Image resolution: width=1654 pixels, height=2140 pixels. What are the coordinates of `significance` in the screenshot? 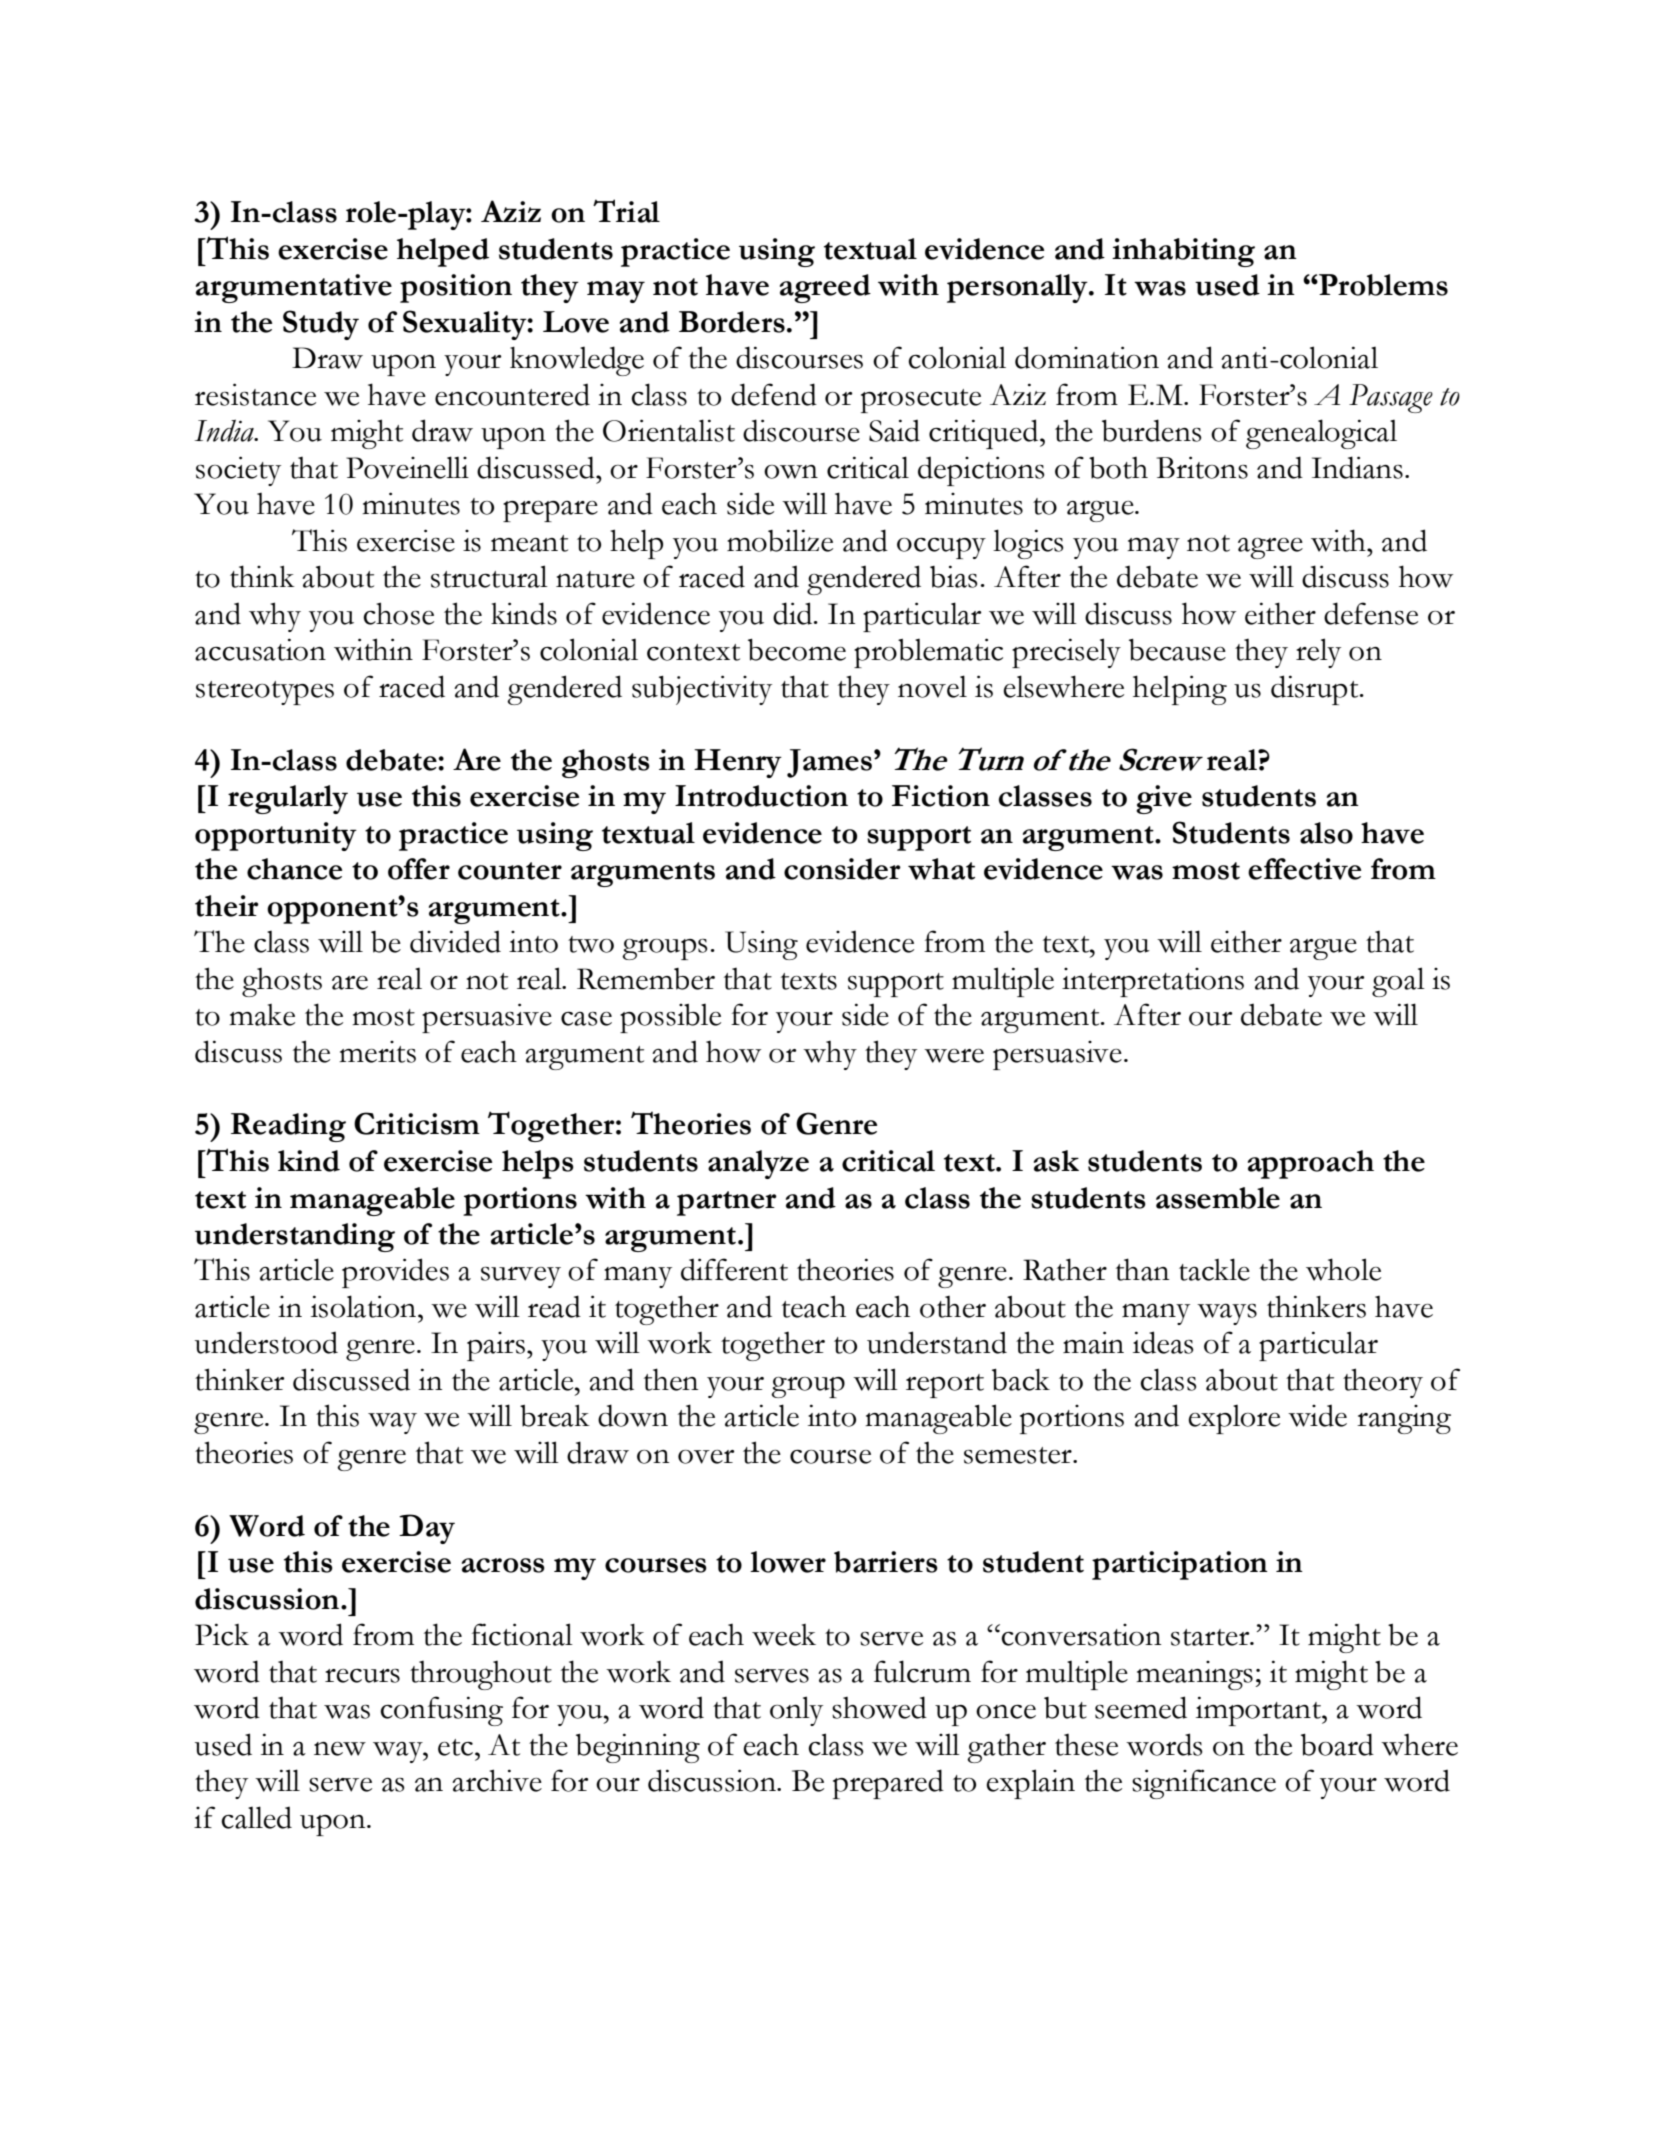 It's located at (1204, 1784).
